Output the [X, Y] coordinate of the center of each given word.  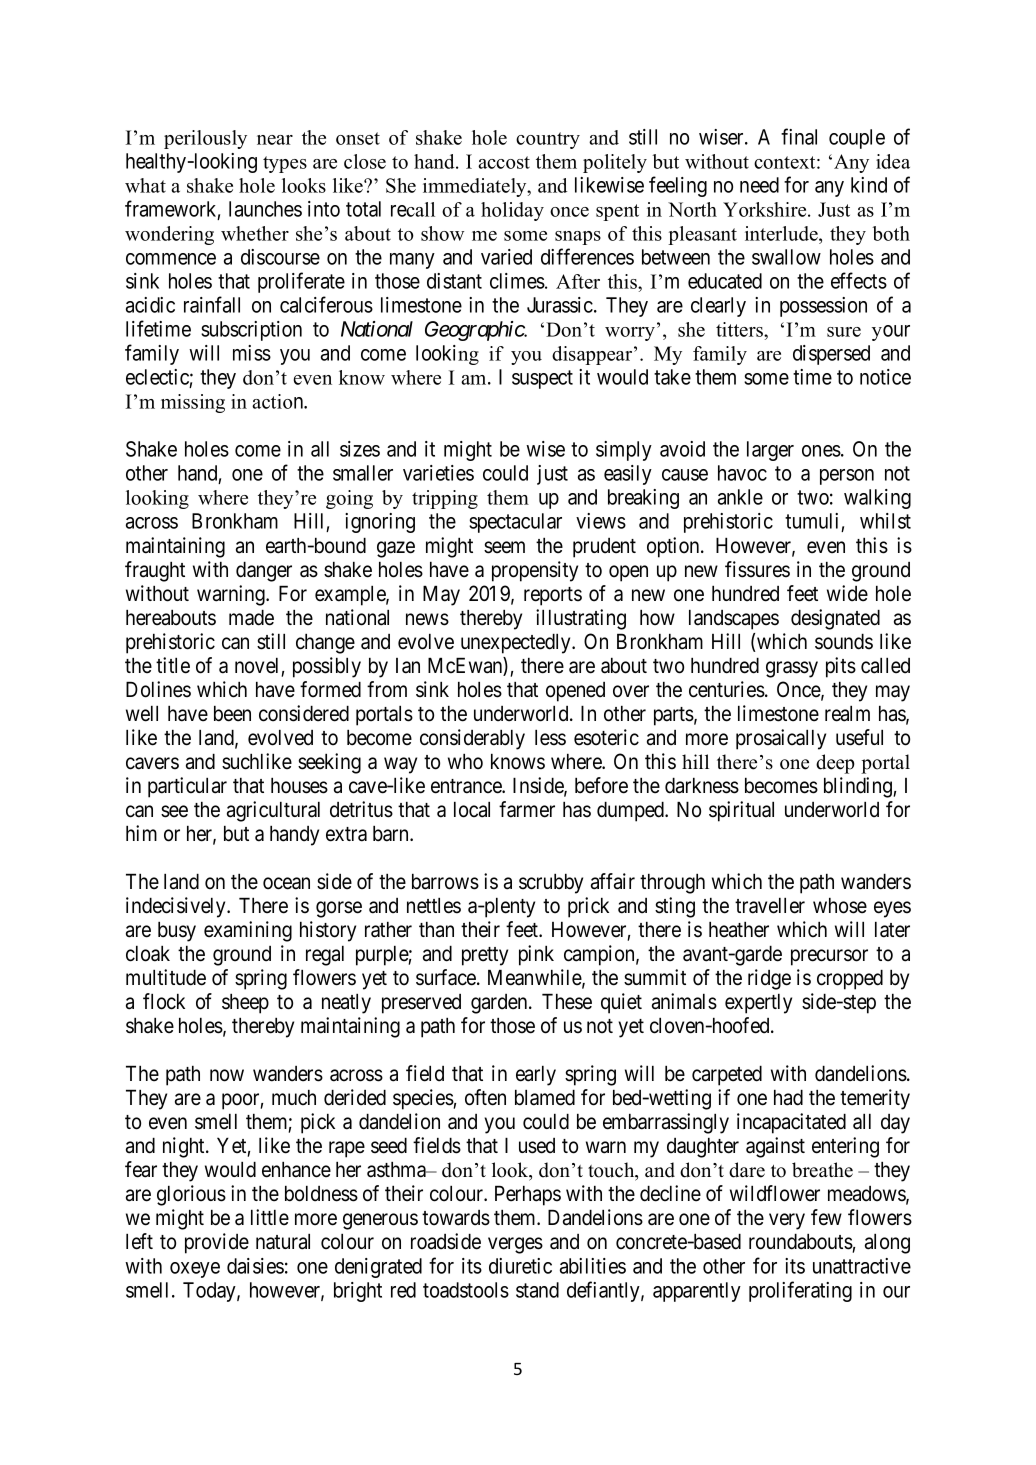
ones [821, 451]
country [548, 140]
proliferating [800, 1291]
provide [217, 1243]
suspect [542, 379]
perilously [205, 139]
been [232, 713]
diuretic [520, 1266]
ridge [769, 979]
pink [536, 955]
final [799, 136]
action [279, 401]
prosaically [781, 739]
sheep [245, 1003]
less [550, 737]
